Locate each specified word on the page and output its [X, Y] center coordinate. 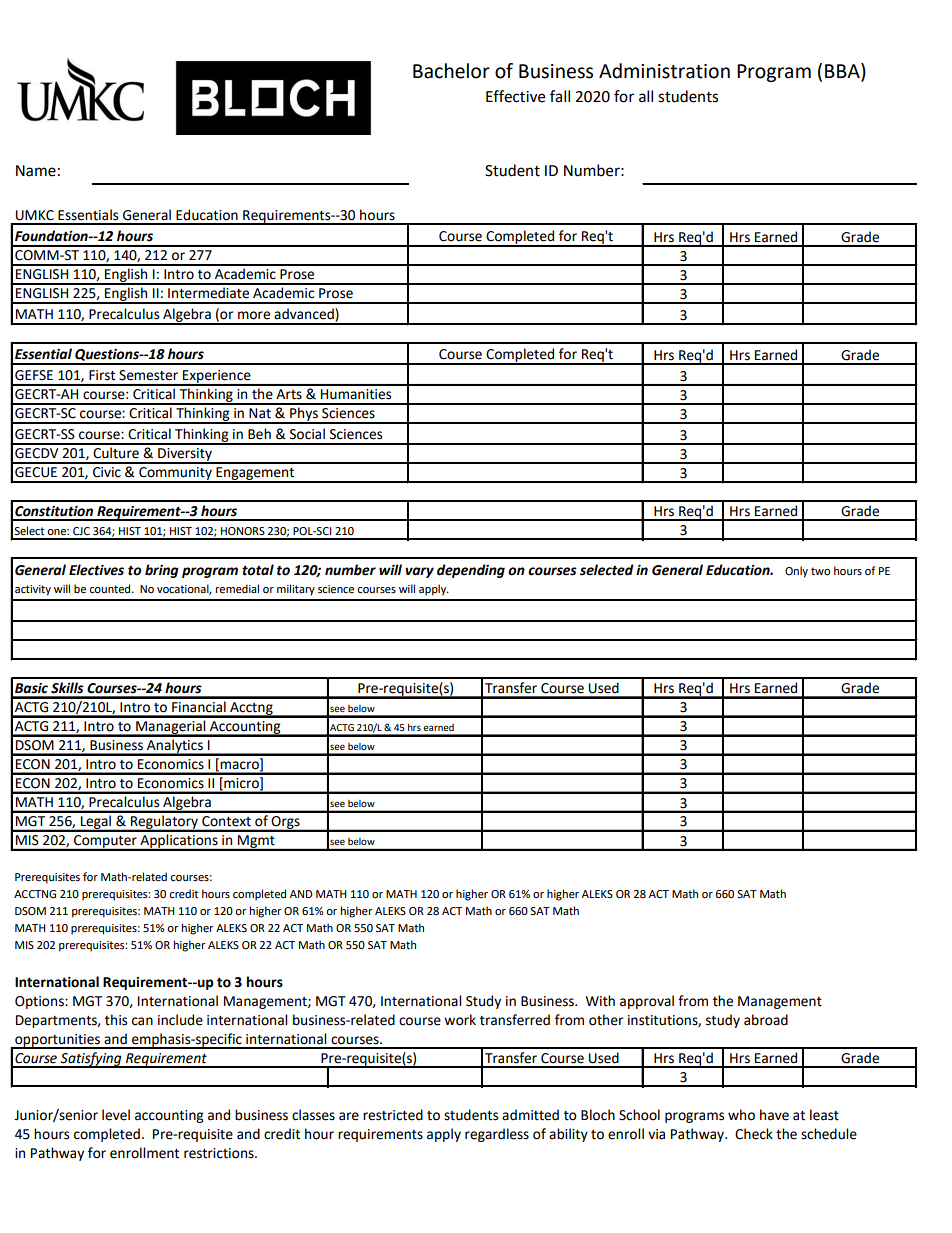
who [741, 1115]
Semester [148, 375]
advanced [305, 315]
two [820, 571]
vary [419, 572]
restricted [393, 1115]
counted [111, 589]
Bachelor [451, 71]
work [460, 1020]
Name [36, 171]
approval [647, 1002]
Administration [664, 71]
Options [40, 1002]
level [116, 1115]
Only [796, 572]
